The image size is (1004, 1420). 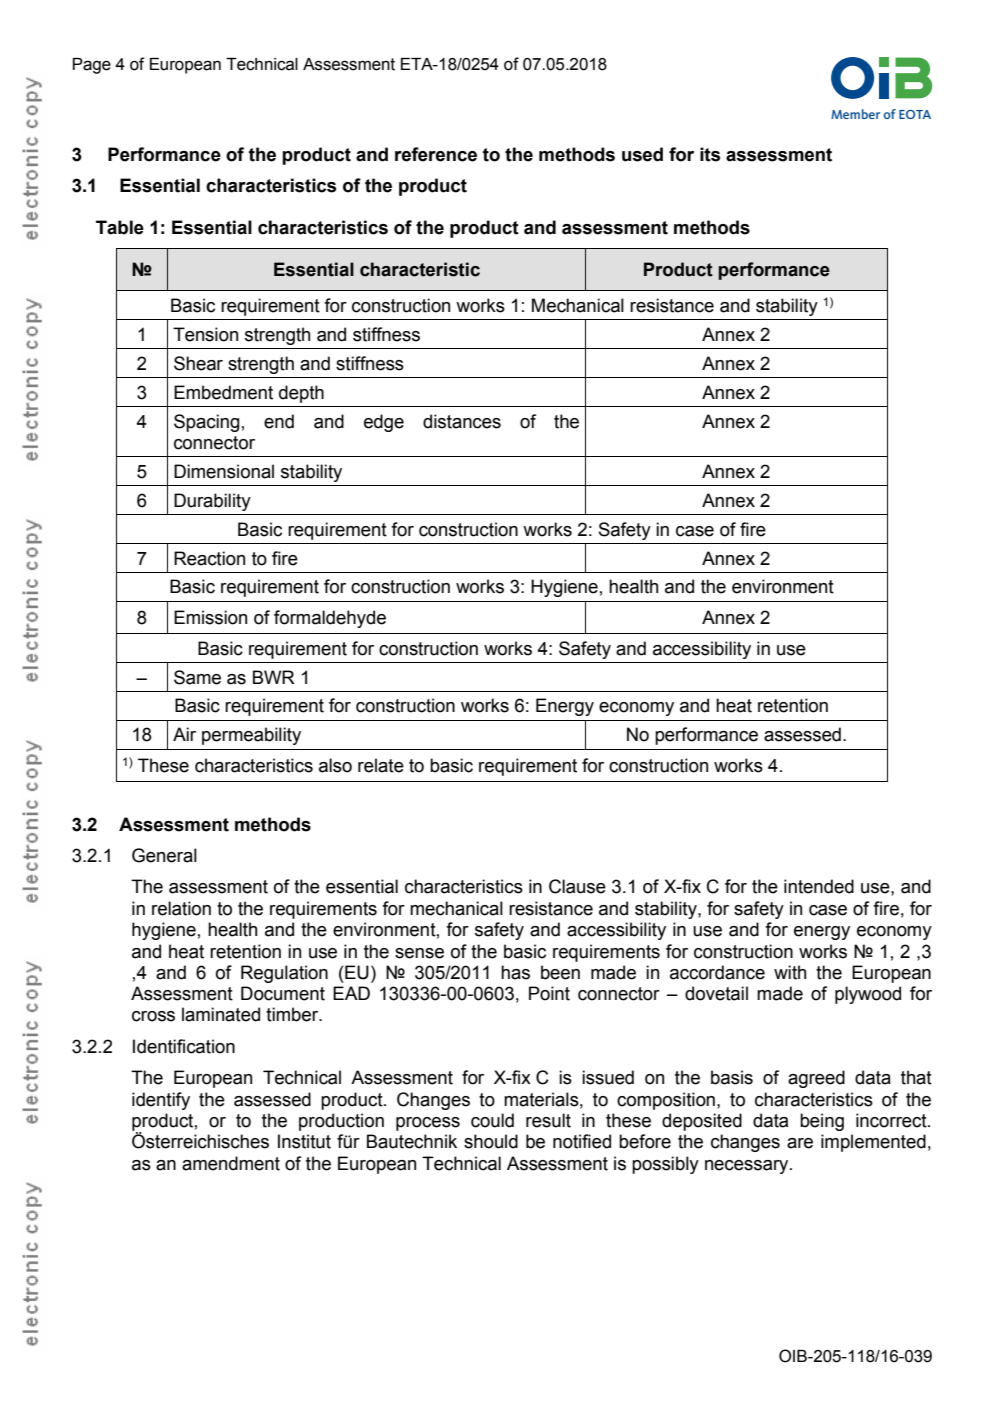 What do you see at coordinates (462, 421) in the page?
I see `distances` at bounding box center [462, 421].
